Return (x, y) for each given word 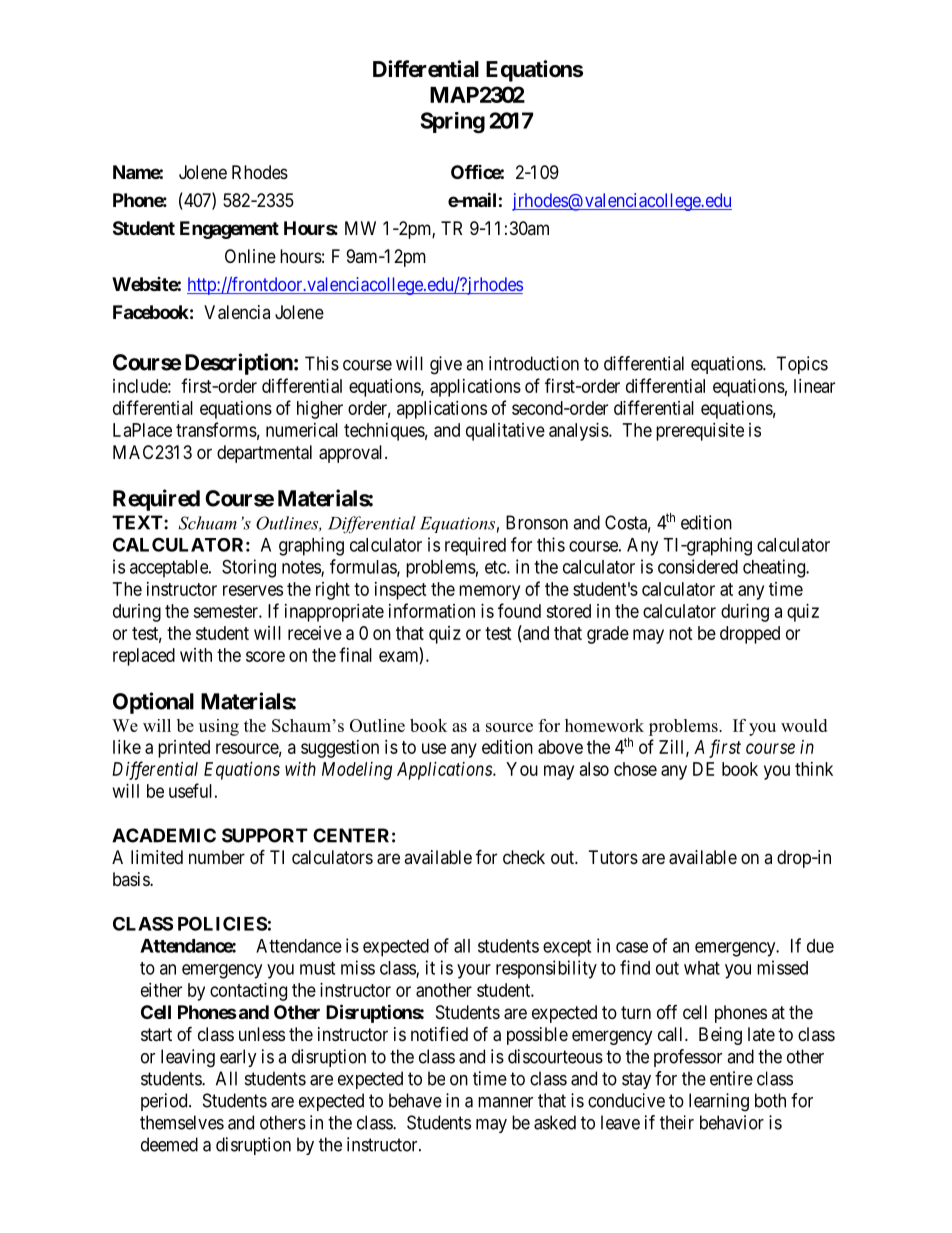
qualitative (505, 432)
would (804, 725)
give (446, 365)
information (432, 610)
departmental (264, 454)
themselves (182, 1122)
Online (250, 256)
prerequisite (700, 432)
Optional (153, 703)
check (524, 857)
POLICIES (222, 923)
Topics (802, 365)
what (702, 968)
